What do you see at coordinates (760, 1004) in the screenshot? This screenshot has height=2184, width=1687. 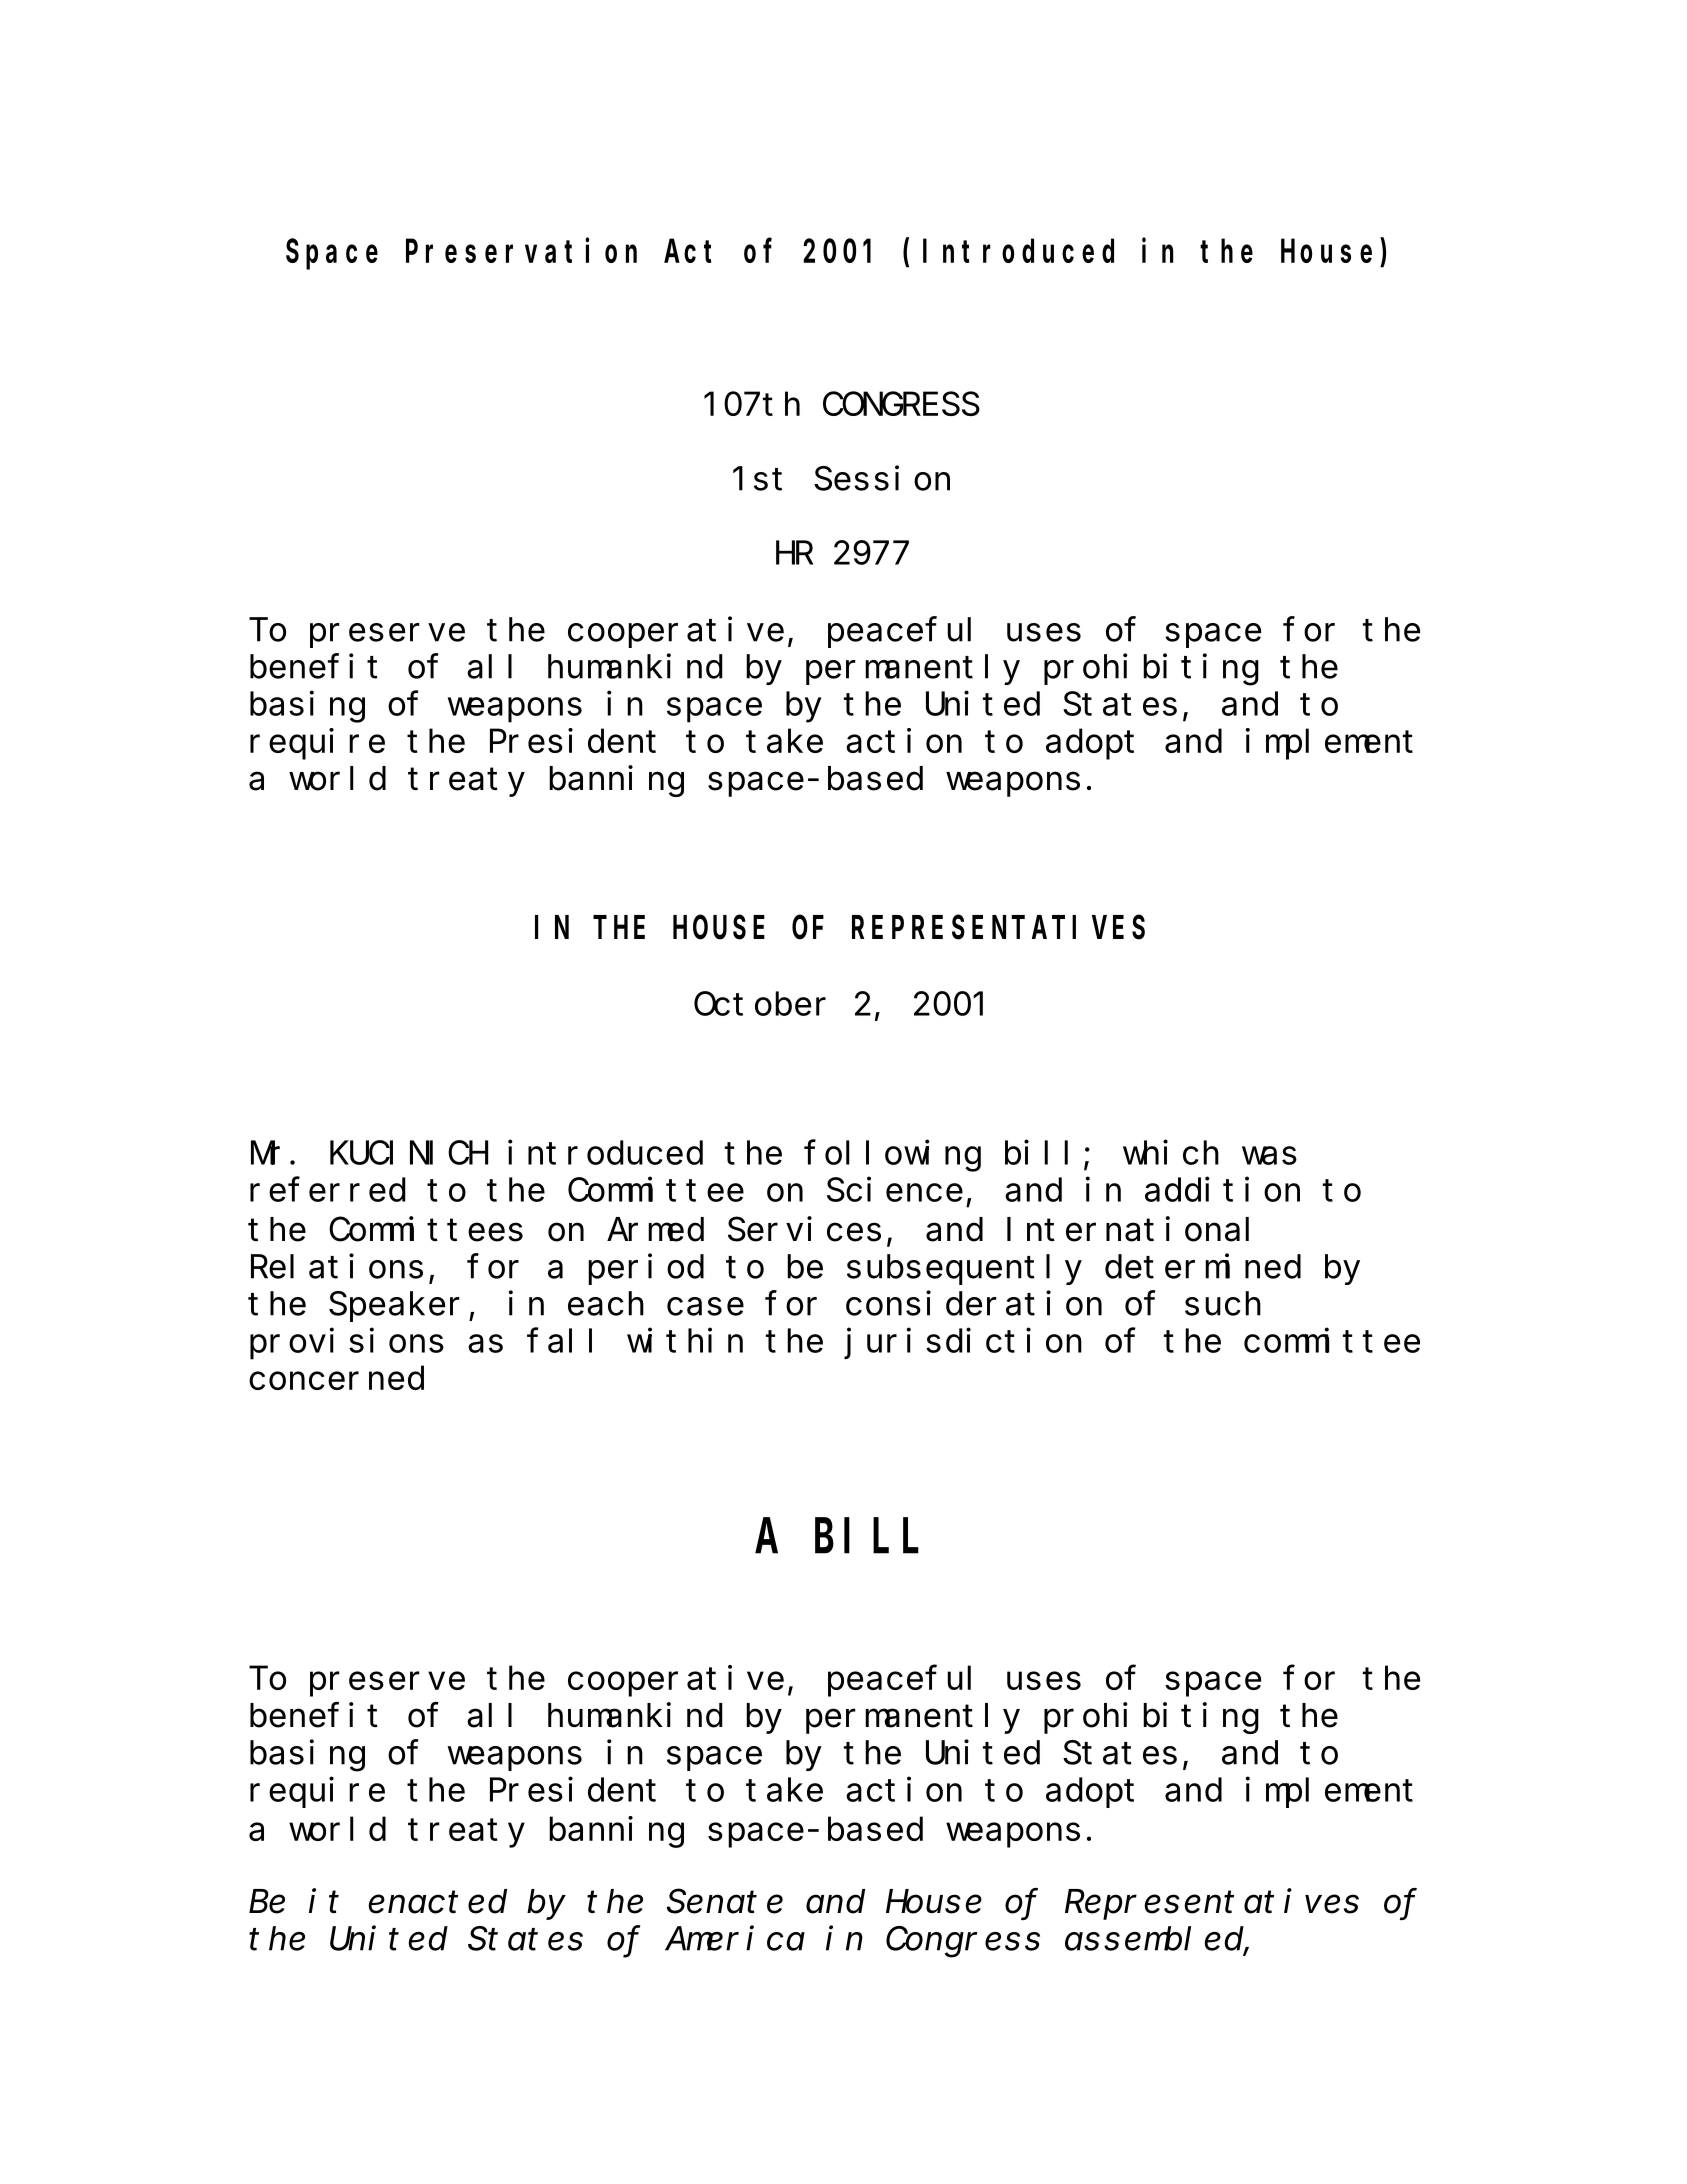 I see `October` at bounding box center [760, 1004].
